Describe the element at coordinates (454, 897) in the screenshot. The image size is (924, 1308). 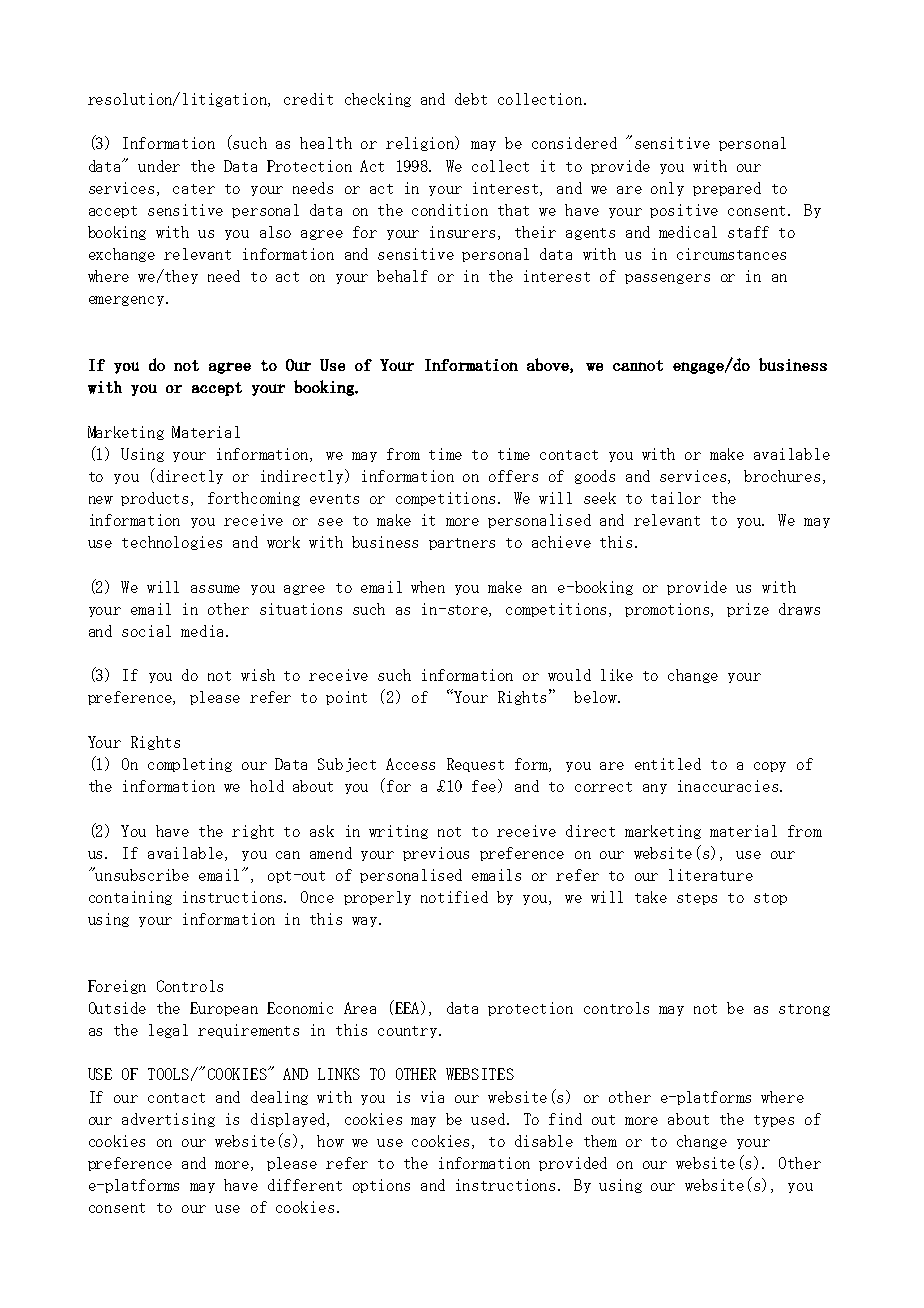
I see `notified` at that location.
